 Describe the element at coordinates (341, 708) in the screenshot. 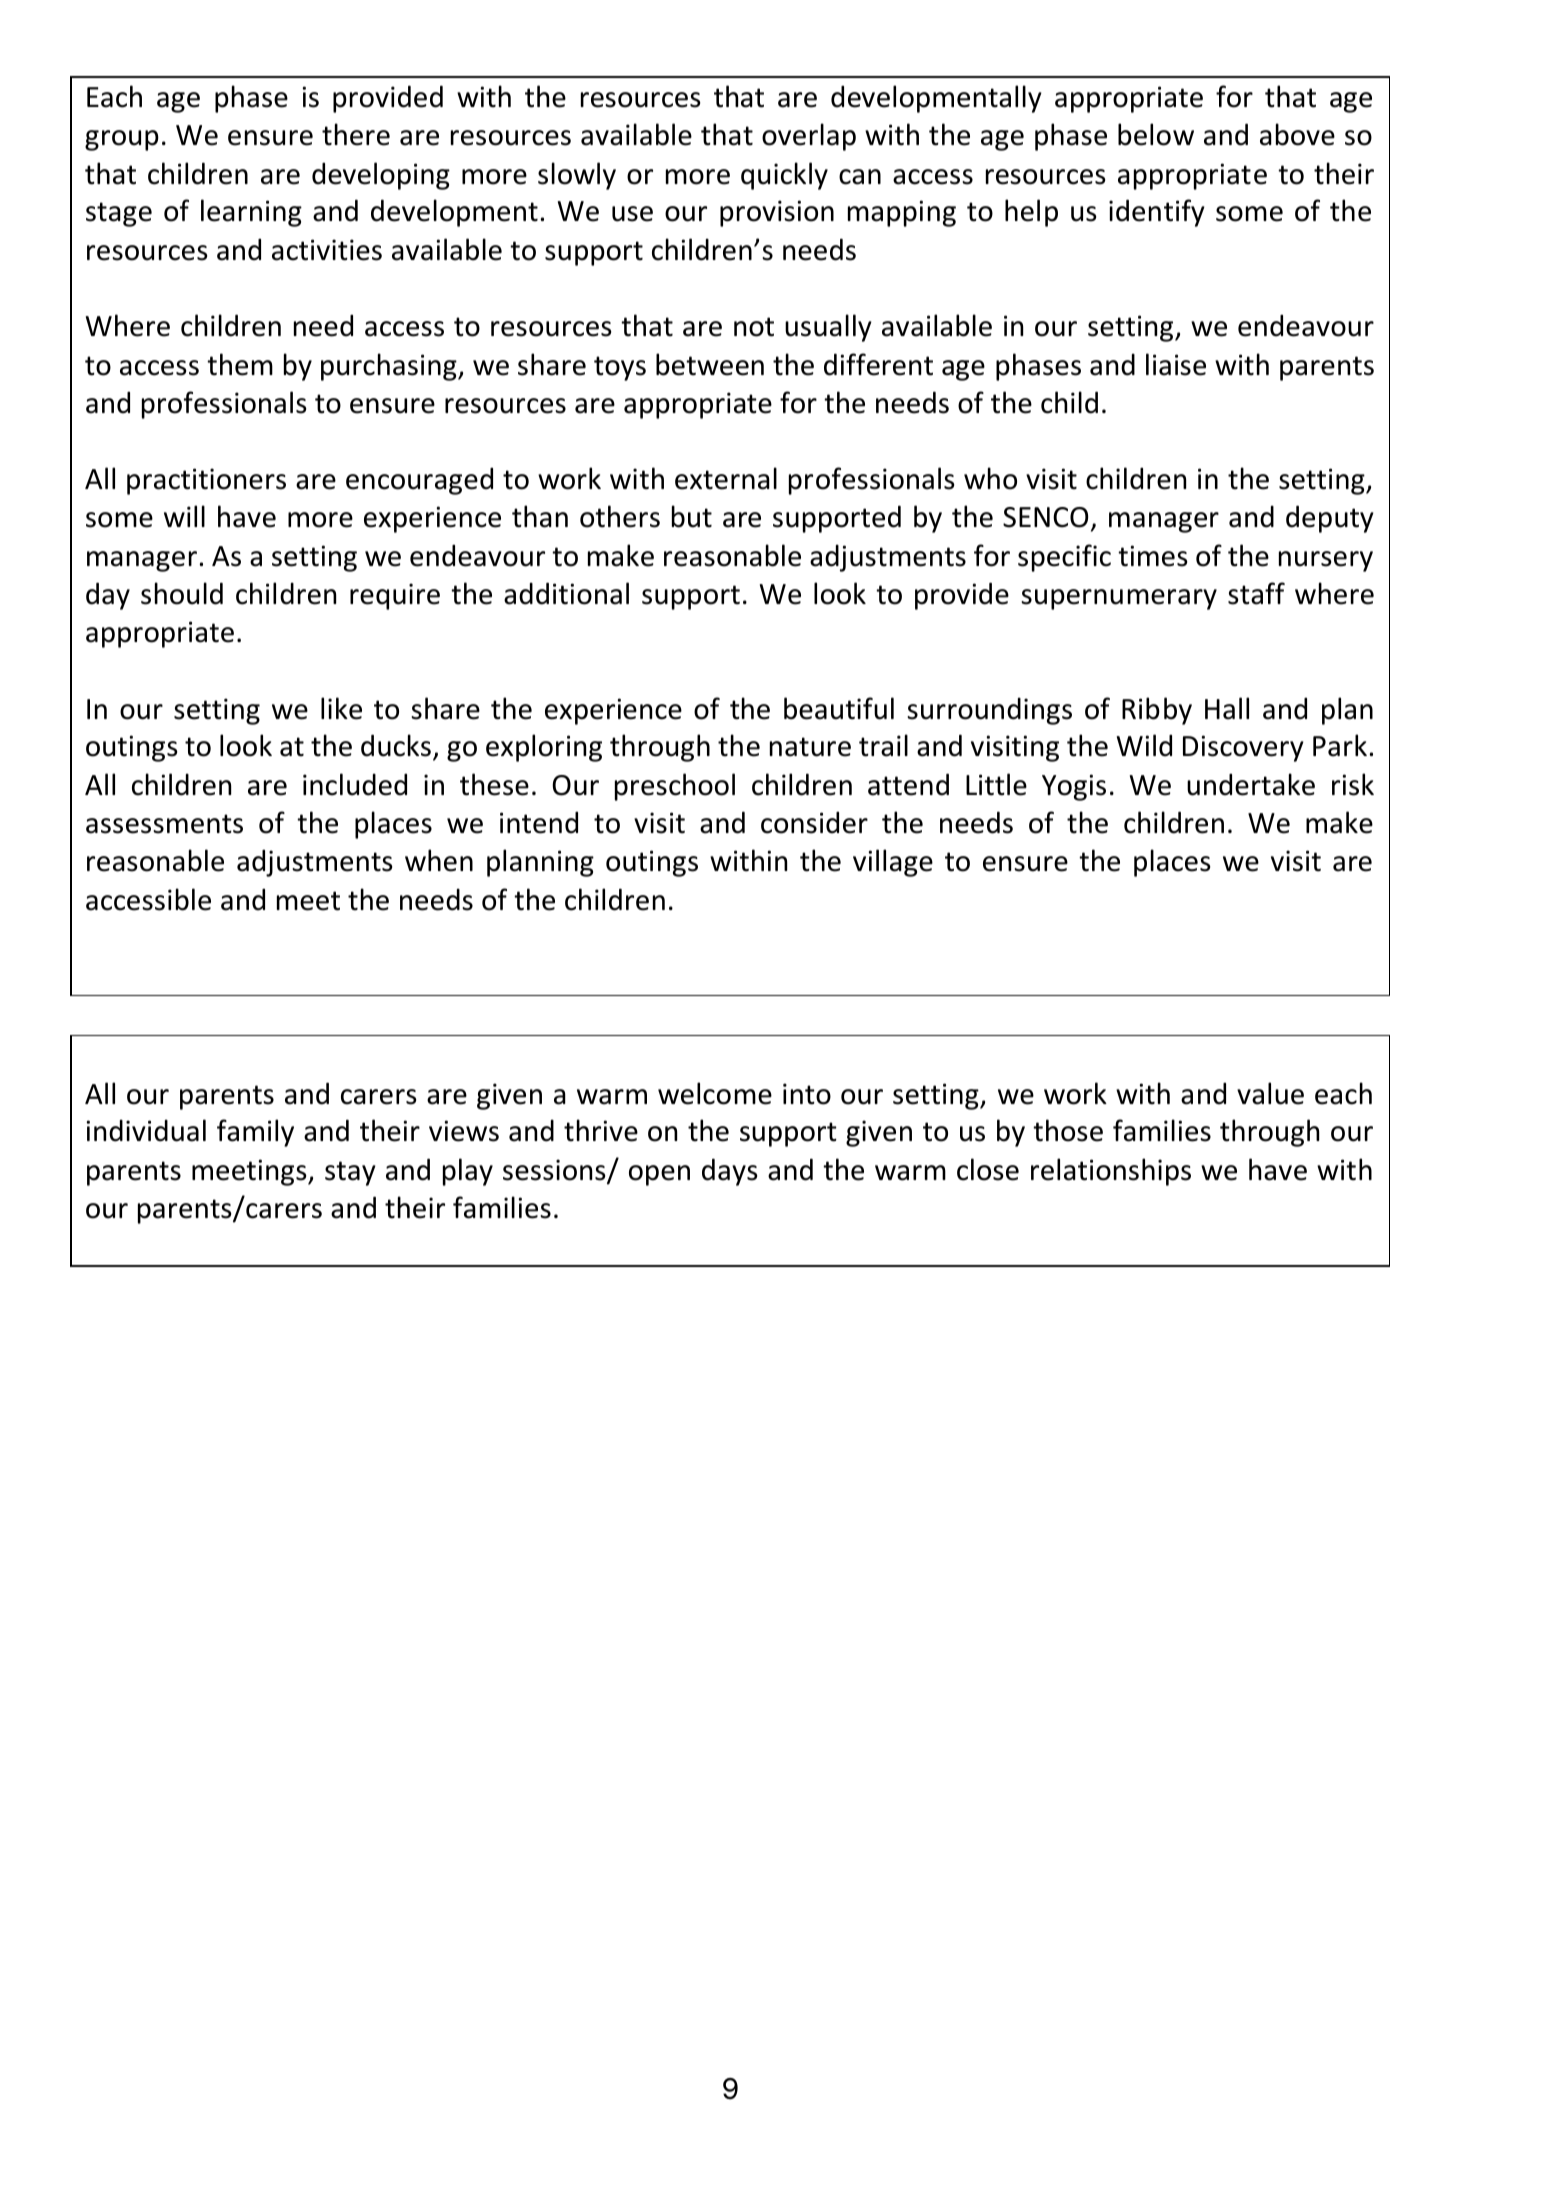

I see `like` at that location.
